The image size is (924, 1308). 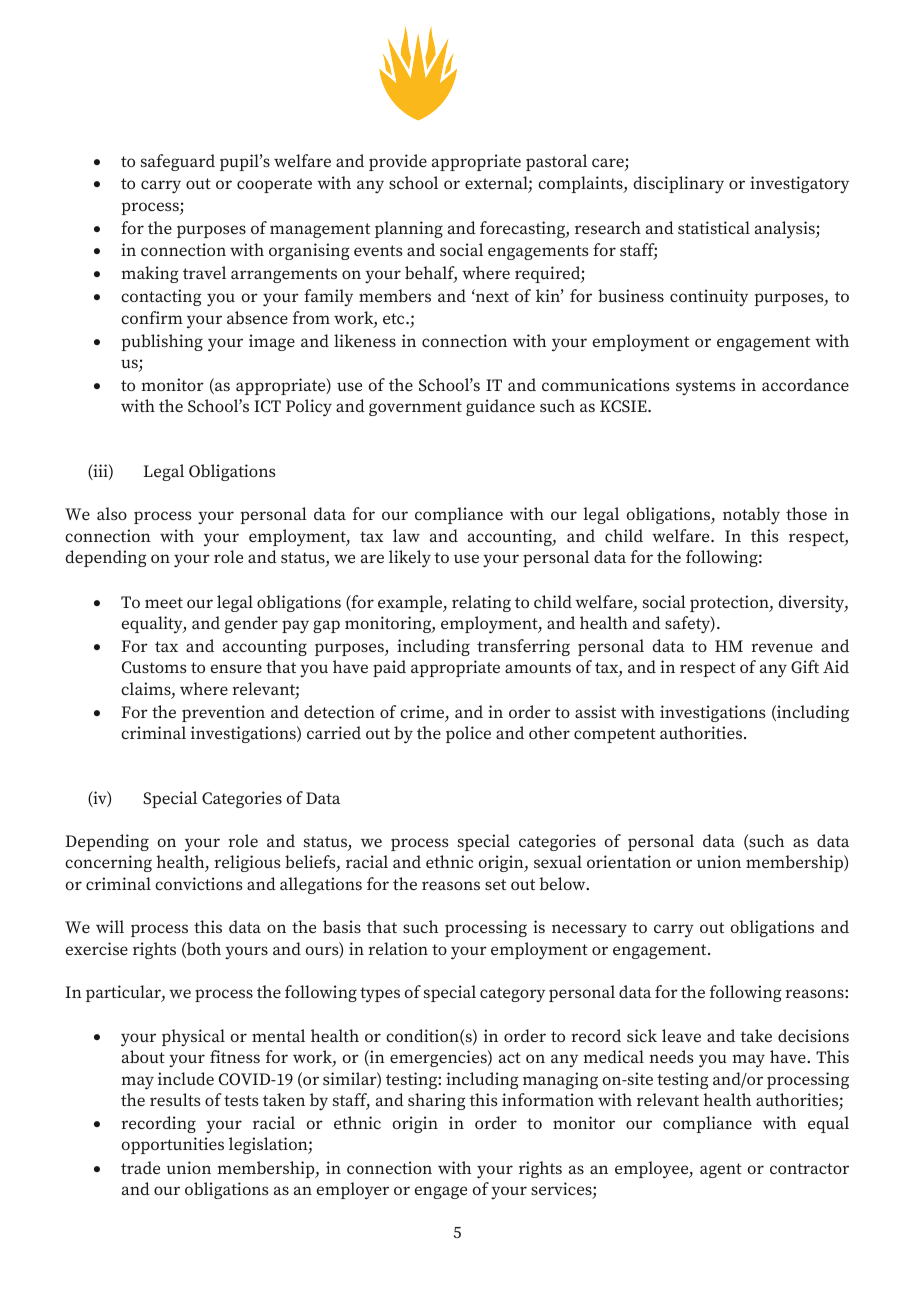 What do you see at coordinates (173, 1145) in the screenshot?
I see `opportunities` at bounding box center [173, 1145].
